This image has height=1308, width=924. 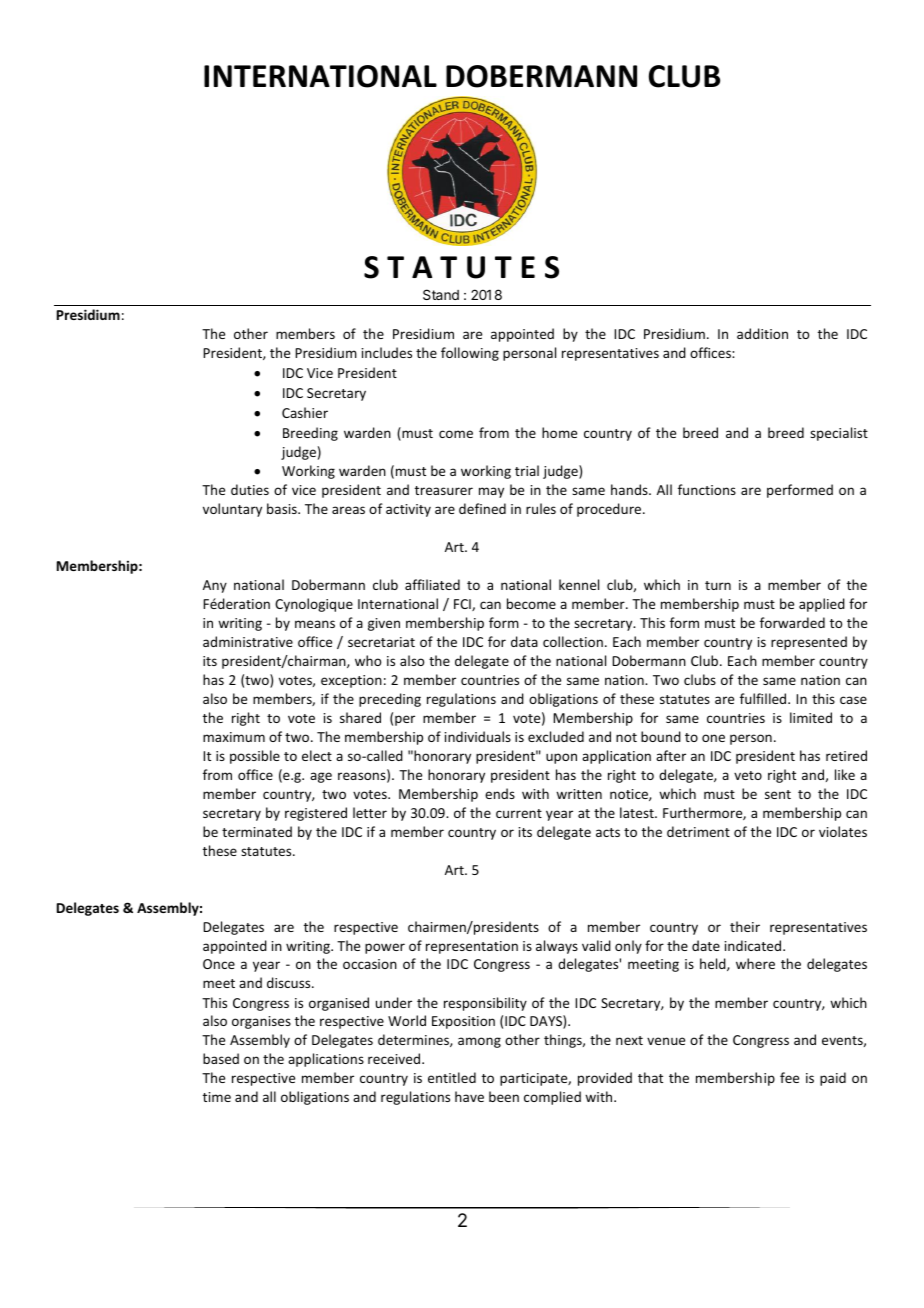 I want to click on basis, so click(x=283, y=508).
